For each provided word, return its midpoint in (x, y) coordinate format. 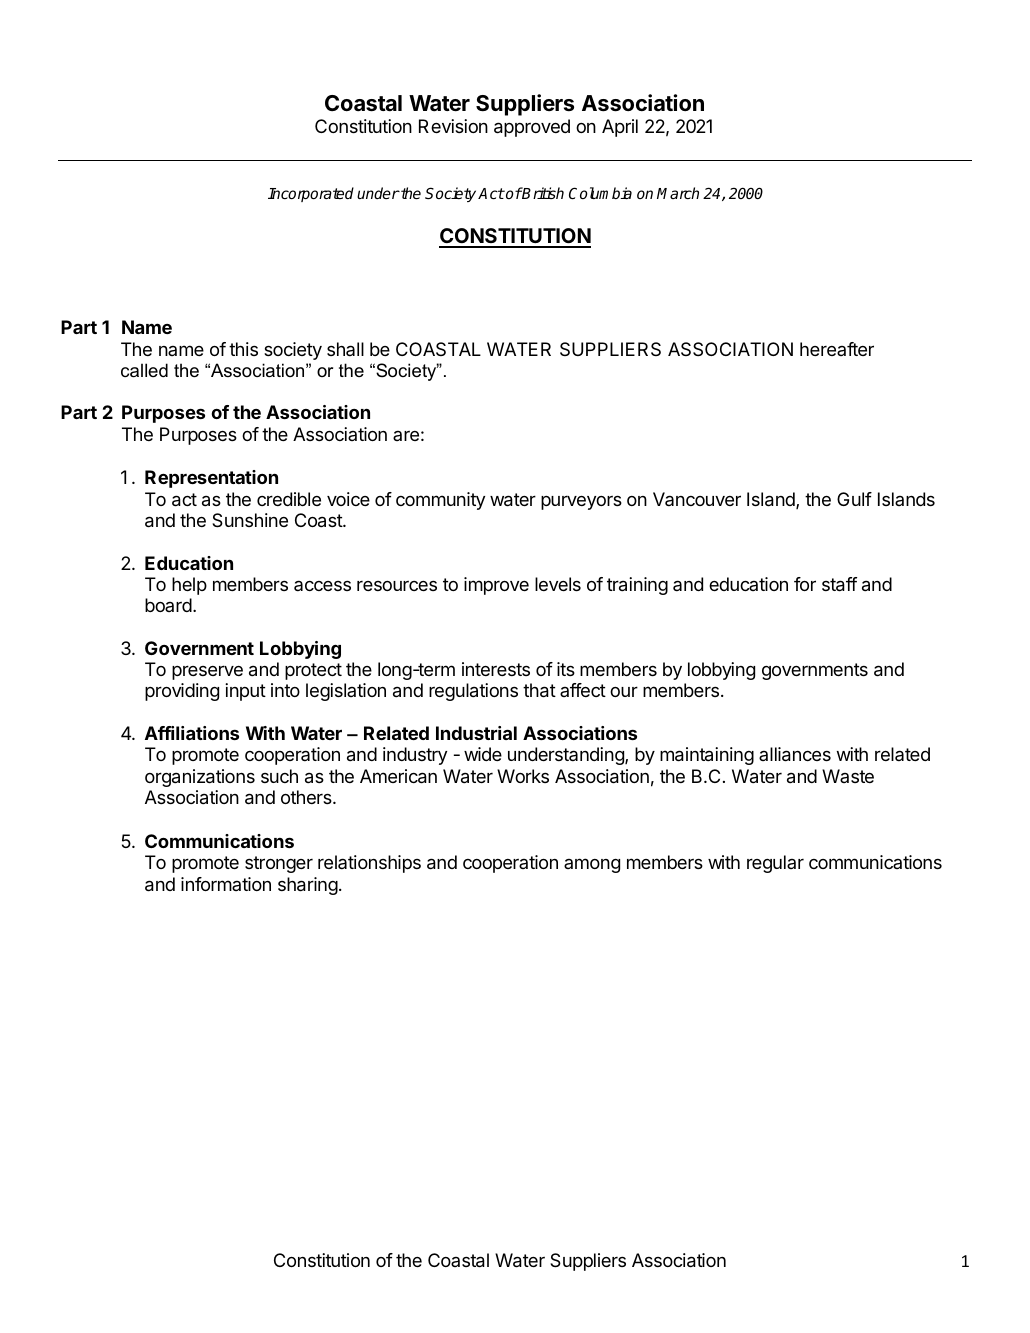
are (406, 435)
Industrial (476, 733)
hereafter (837, 349)
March (678, 193)
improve (496, 586)
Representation (211, 479)
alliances (795, 754)
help (189, 586)
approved (532, 128)
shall (345, 349)
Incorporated (311, 194)
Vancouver (697, 499)
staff (839, 584)
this (243, 349)
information (226, 884)
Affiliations (192, 733)
